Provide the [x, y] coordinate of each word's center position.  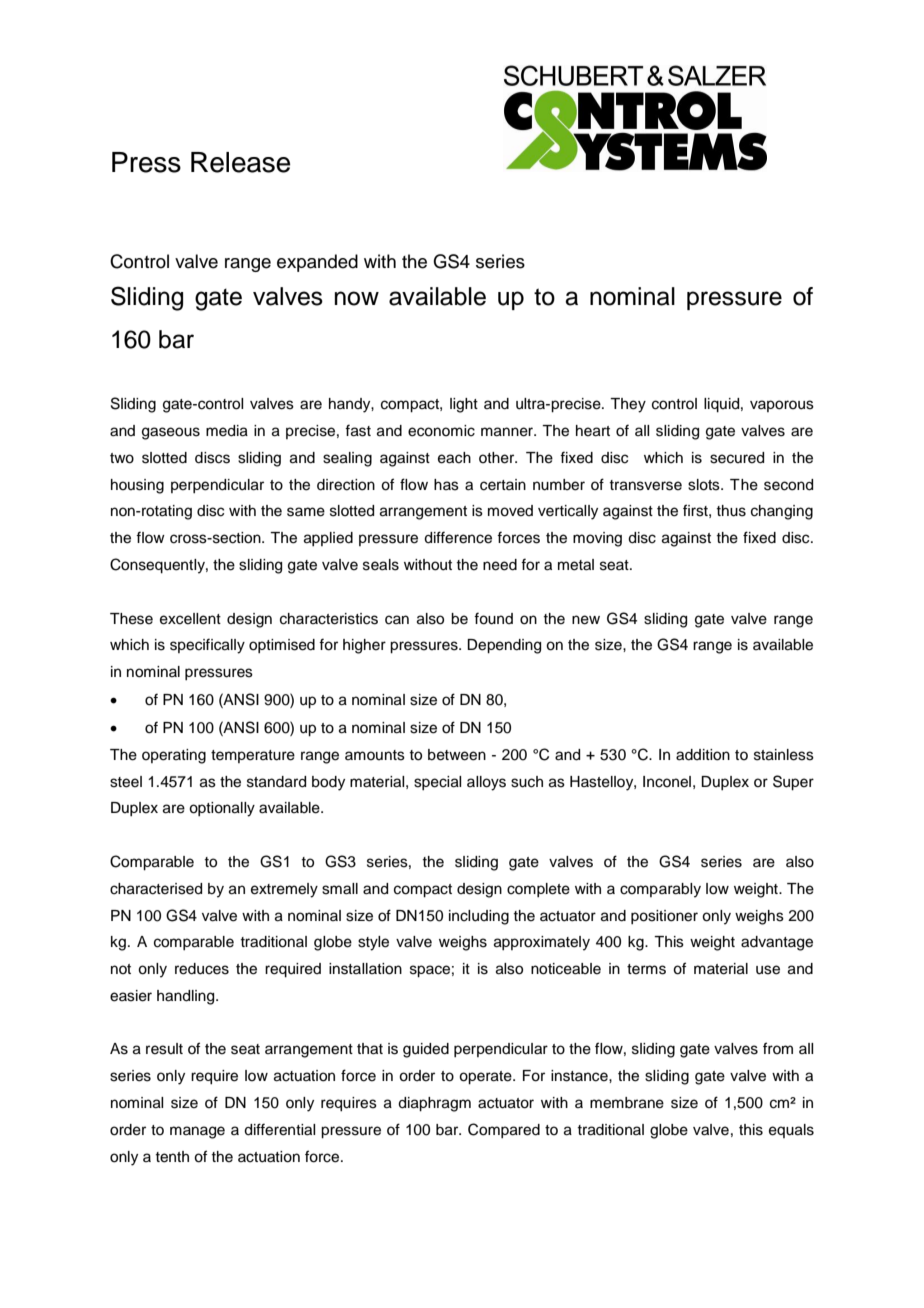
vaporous [782, 406]
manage [197, 1132]
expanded [317, 263]
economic [441, 431]
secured [737, 458]
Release [240, 162]
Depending [504, 646]
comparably [660, 890]
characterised [156, 889]
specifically [207, 646]
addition [703, 755]
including [479, 917]
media [227, 431]
